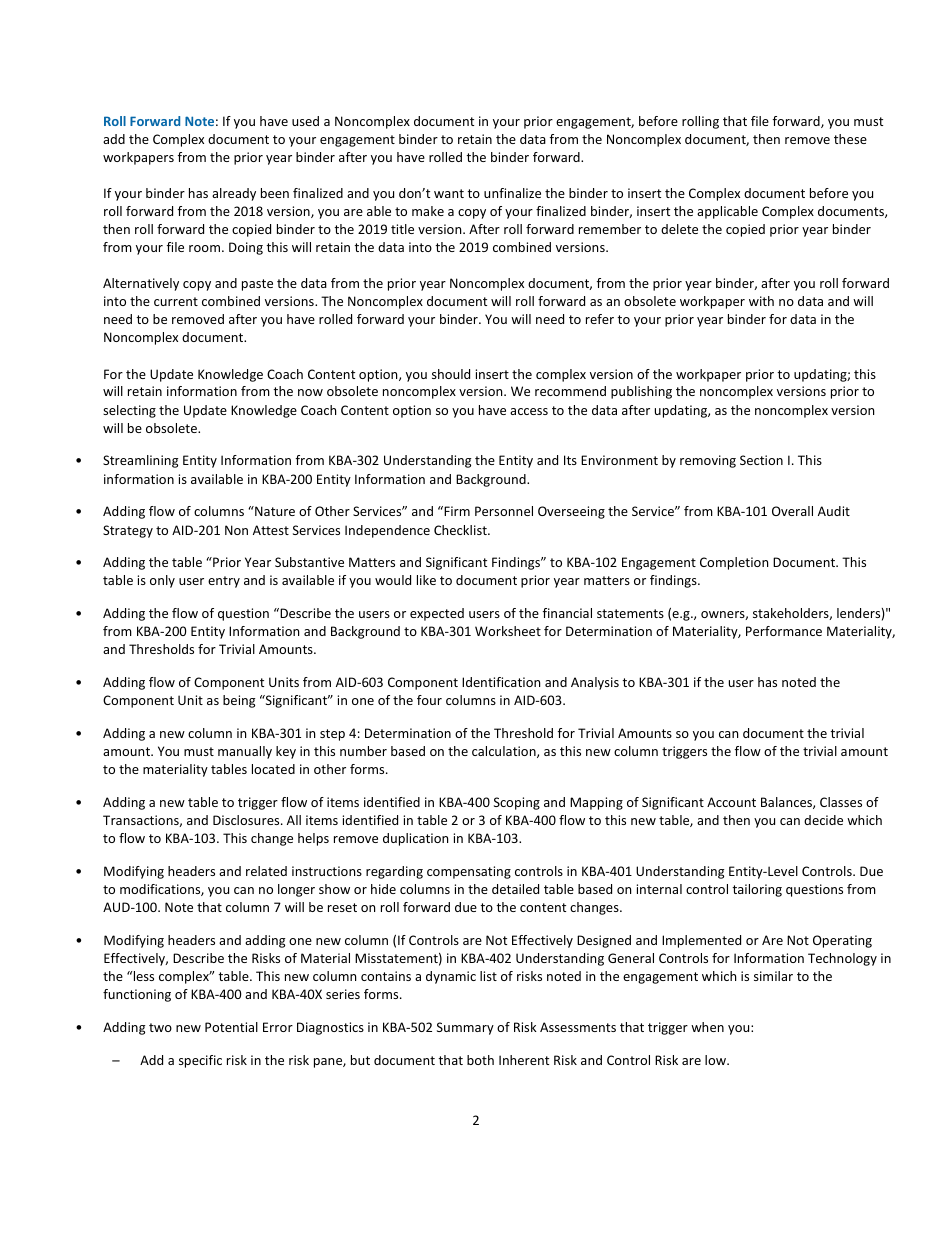 The width and height of the screenshot is (952, 1233). I want to click on Scoping, so click(517, 803).
